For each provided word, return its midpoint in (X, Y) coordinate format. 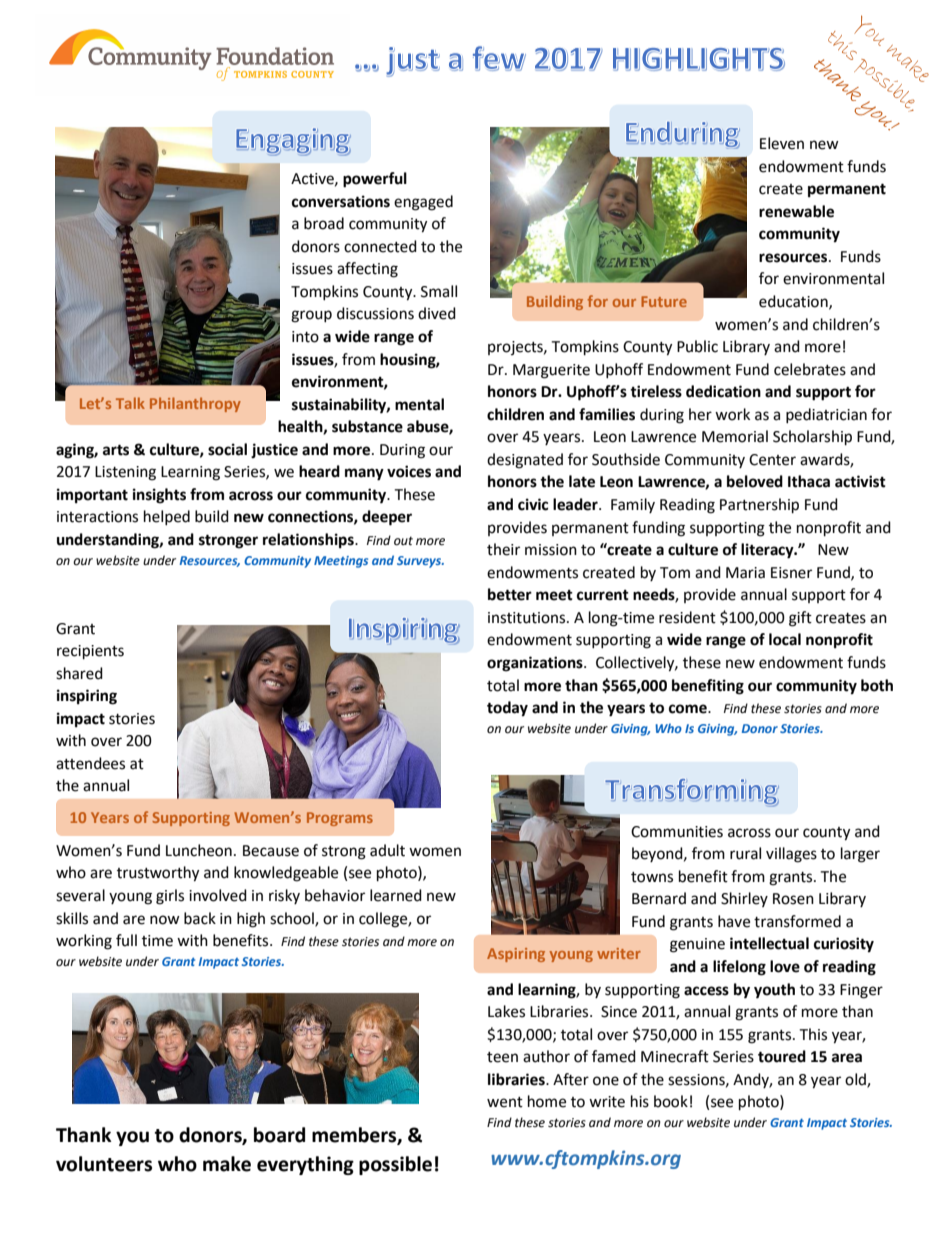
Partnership (759, 506)
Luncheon (199, 850)
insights (159, 496)
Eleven (782, 143)
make (227, 1164)
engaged (423, 203)
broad (324, 223)
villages (791, 855)
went (505, 1102)
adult (387, 850)
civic (533, 504)
